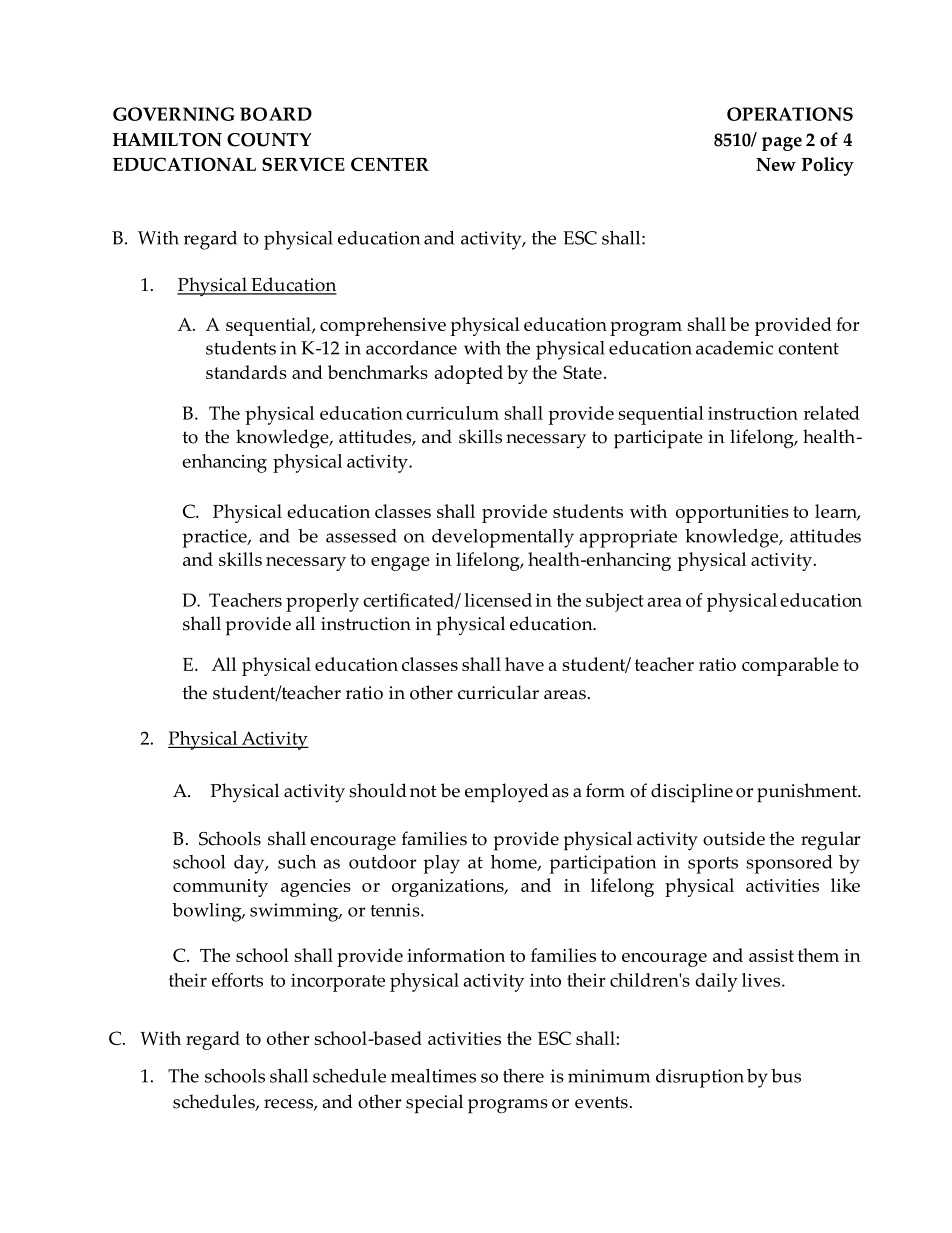  I want to click on COUNTY, so click(269, 140).
